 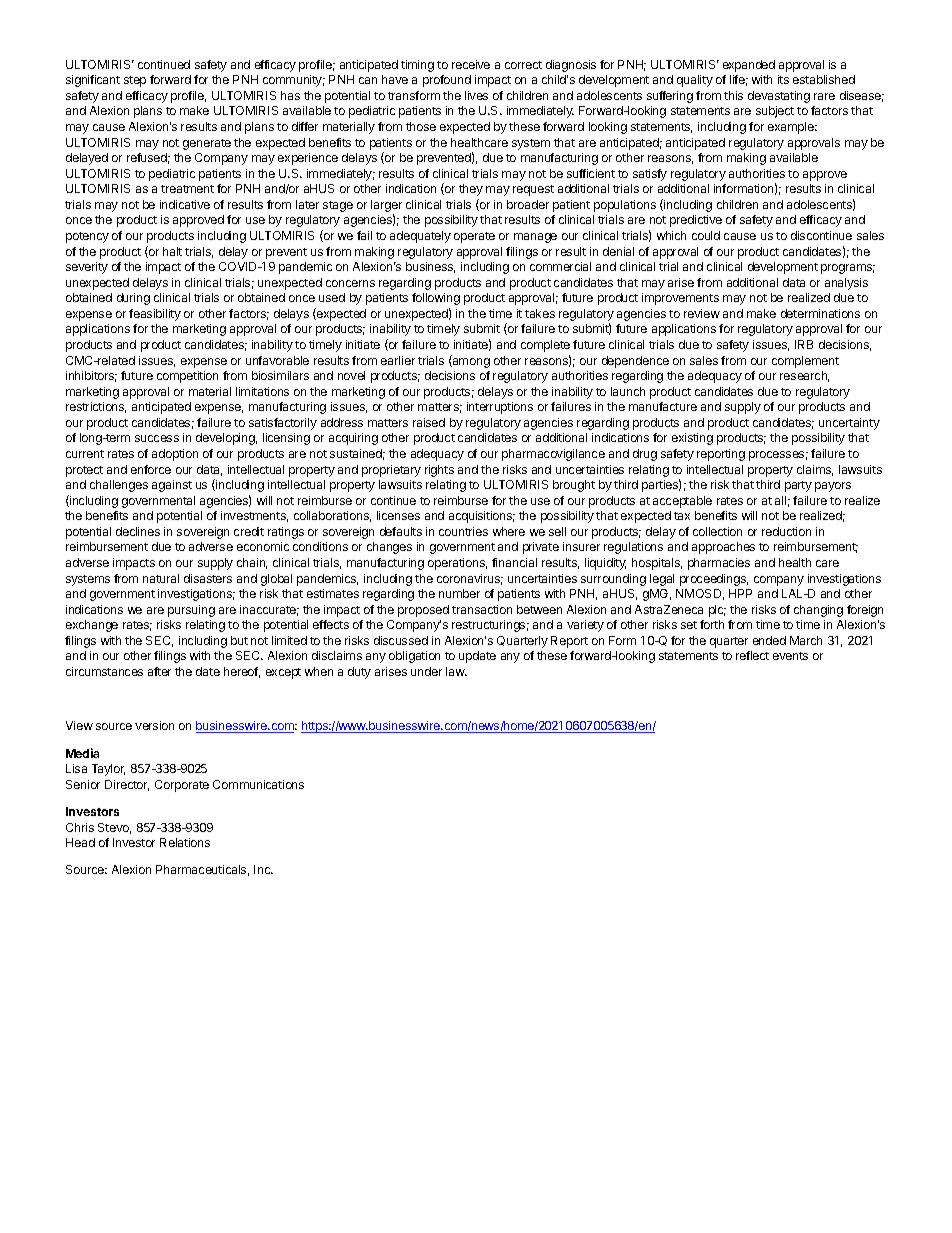 I want to click on adoption, so click(x=175, y=455).
